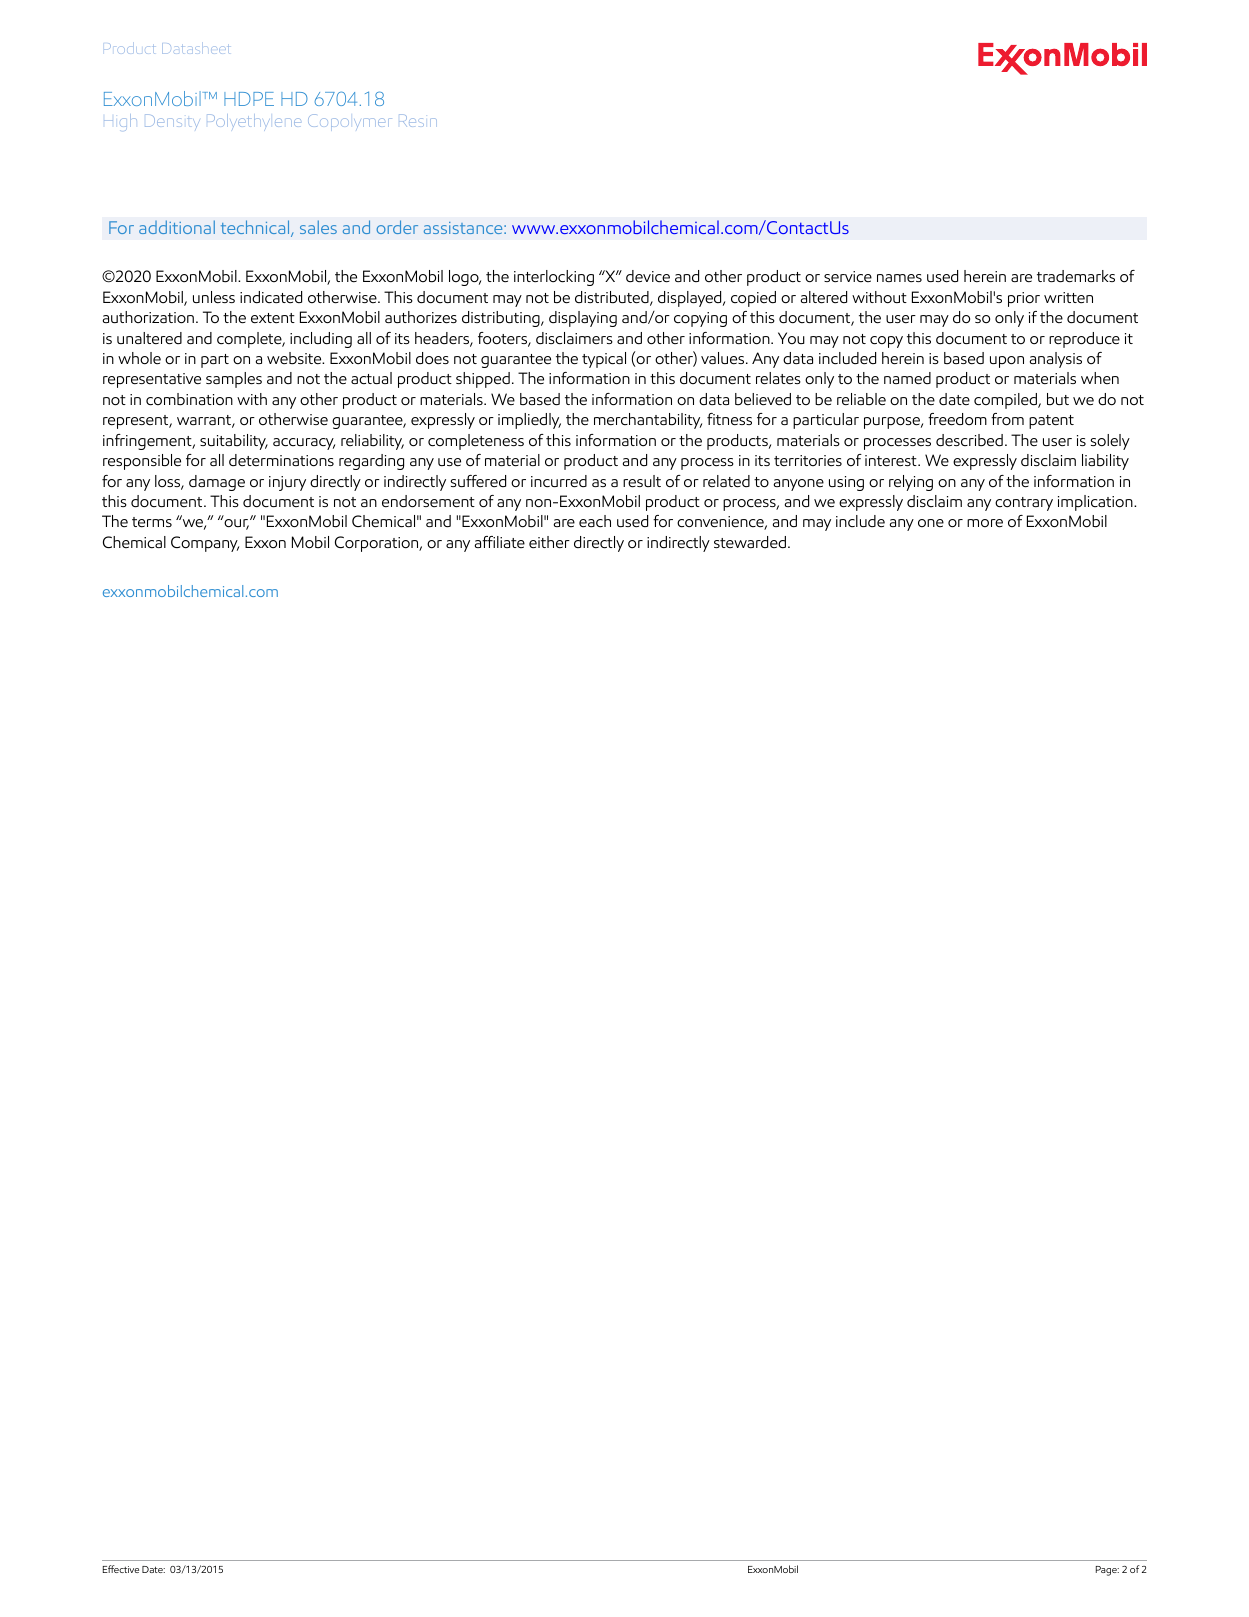  What do you see at coordinates (549, 542) in the image?
I see `either` at bounding box center [549, 542].
